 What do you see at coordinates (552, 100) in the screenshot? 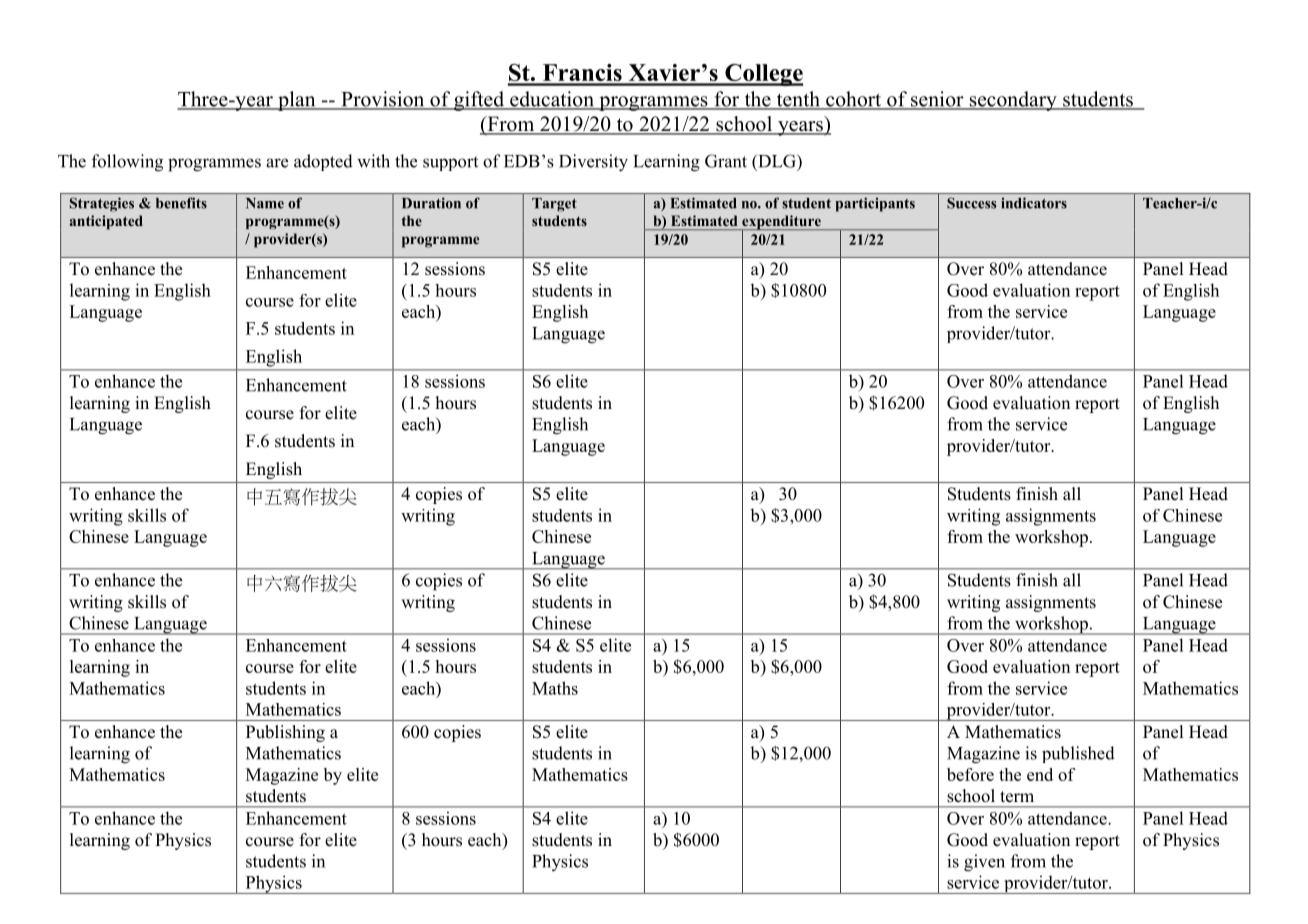
I see `education` at bounding box center [552, 100].
